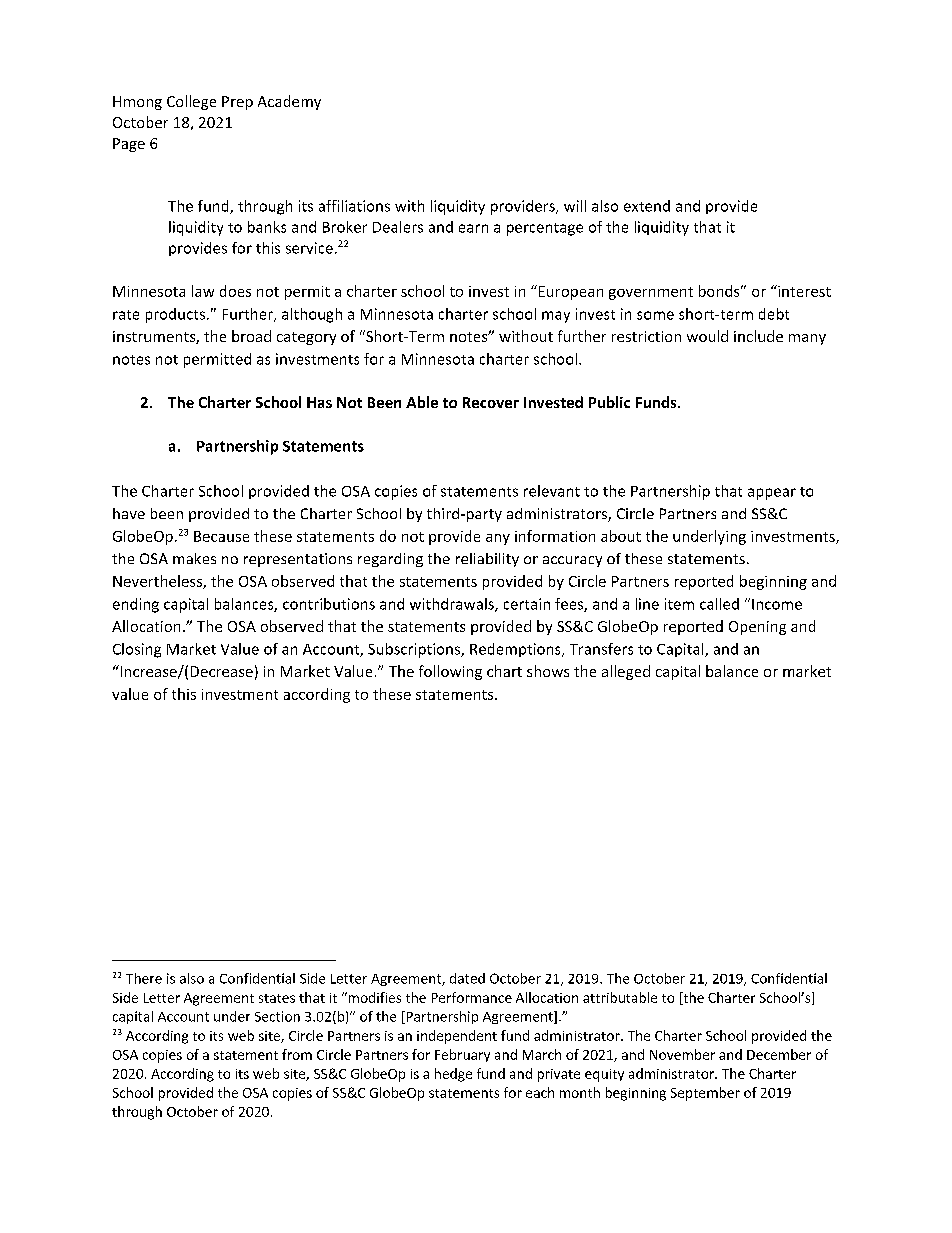  I want to click on may, so click(556, 317).
